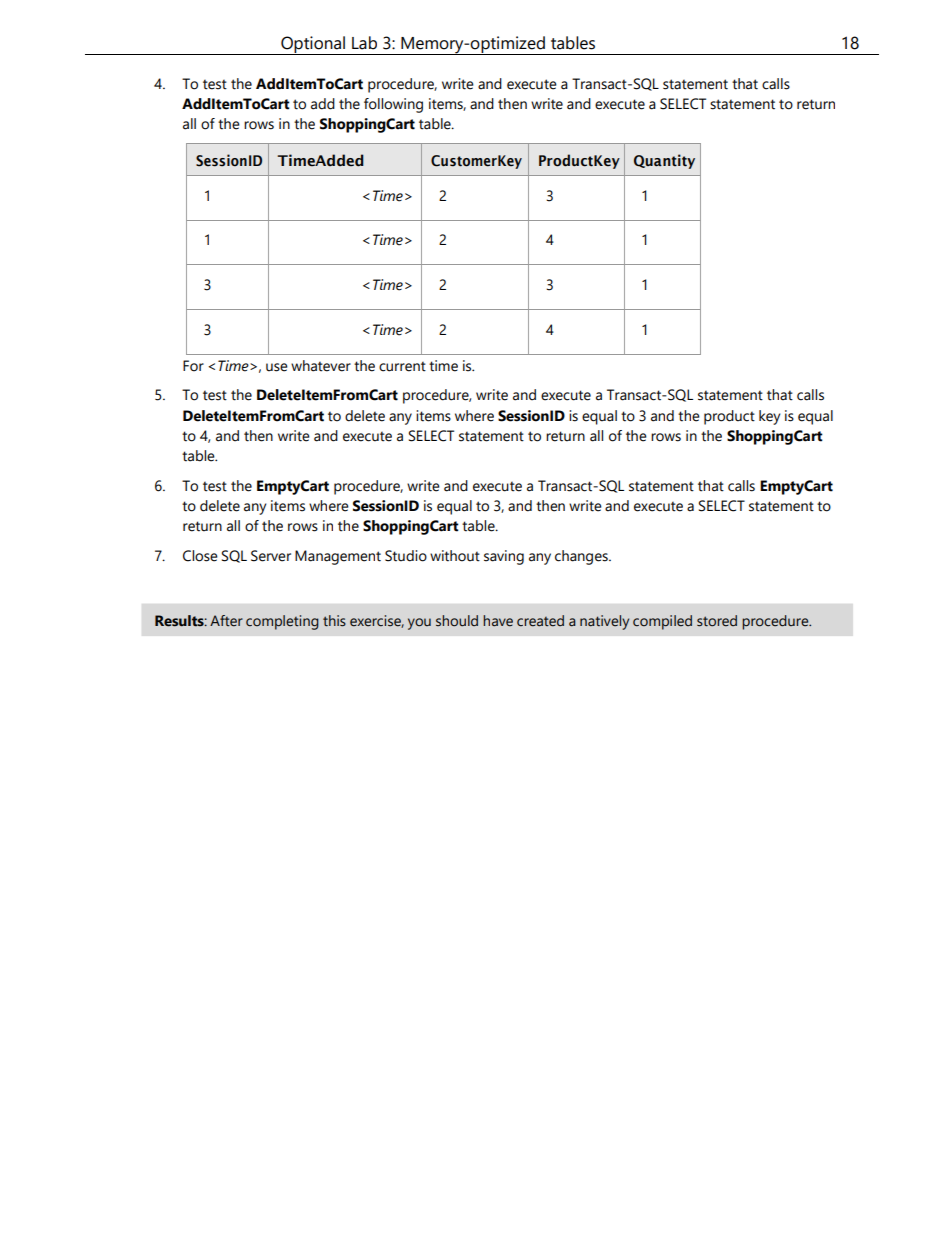  I want to click on Lab, so click(364, 43).
